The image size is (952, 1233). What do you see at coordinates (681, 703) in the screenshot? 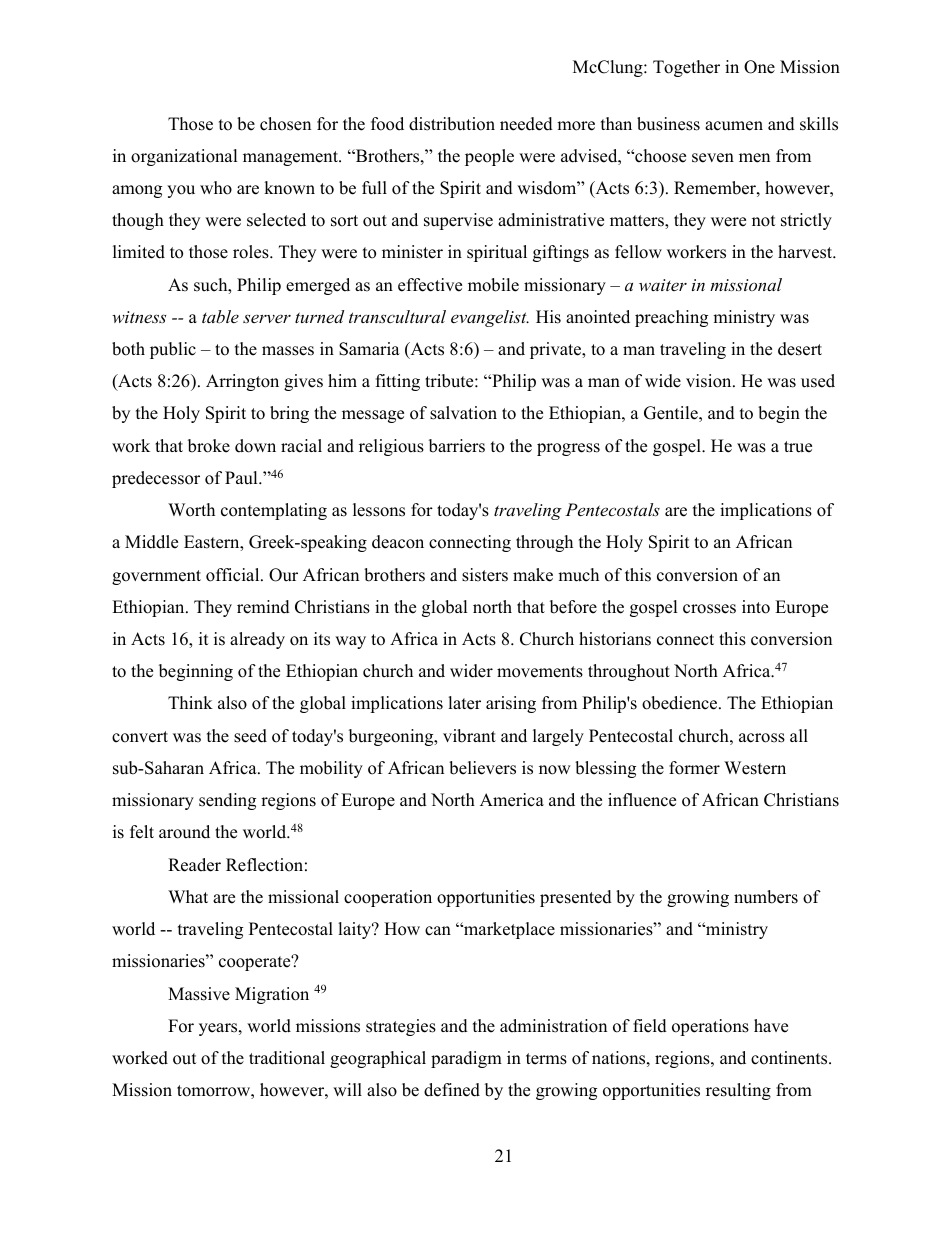
I see `obedience` at bounding box center [681, 703].
